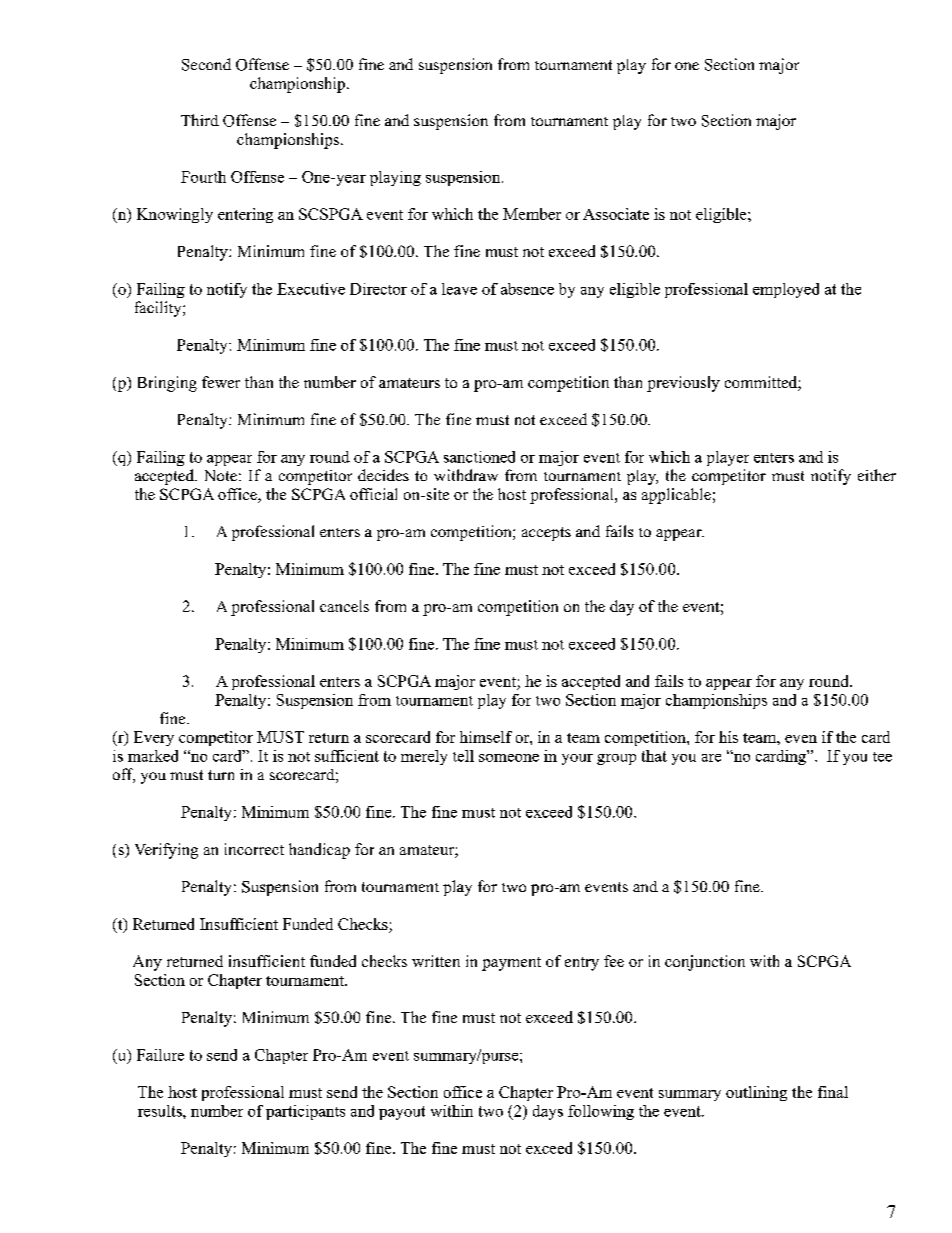  Describe the element at coordinates (616, 214) in the document. I see `Associate` at that location.
